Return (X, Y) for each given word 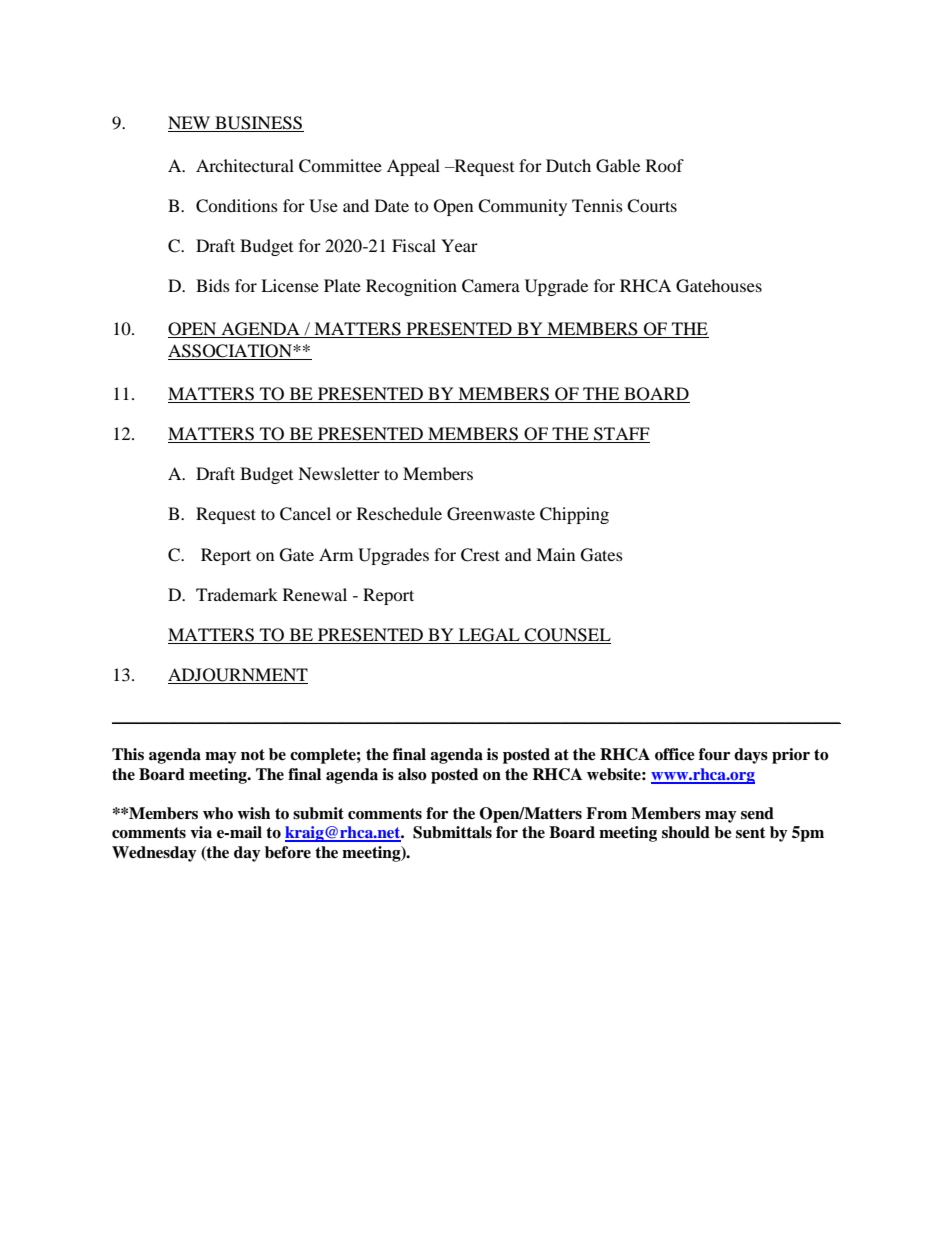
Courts (652, 206)
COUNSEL (567, 636)
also (412, 774)
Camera (491, 286)
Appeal (413, 167)
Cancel (305, 514)
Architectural (245, 165)
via (201, 832)
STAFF (621, 435)
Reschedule (399, 513)
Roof (665, 165)
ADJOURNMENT (238, 676)
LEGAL (489, 636)
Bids (213, 285)
